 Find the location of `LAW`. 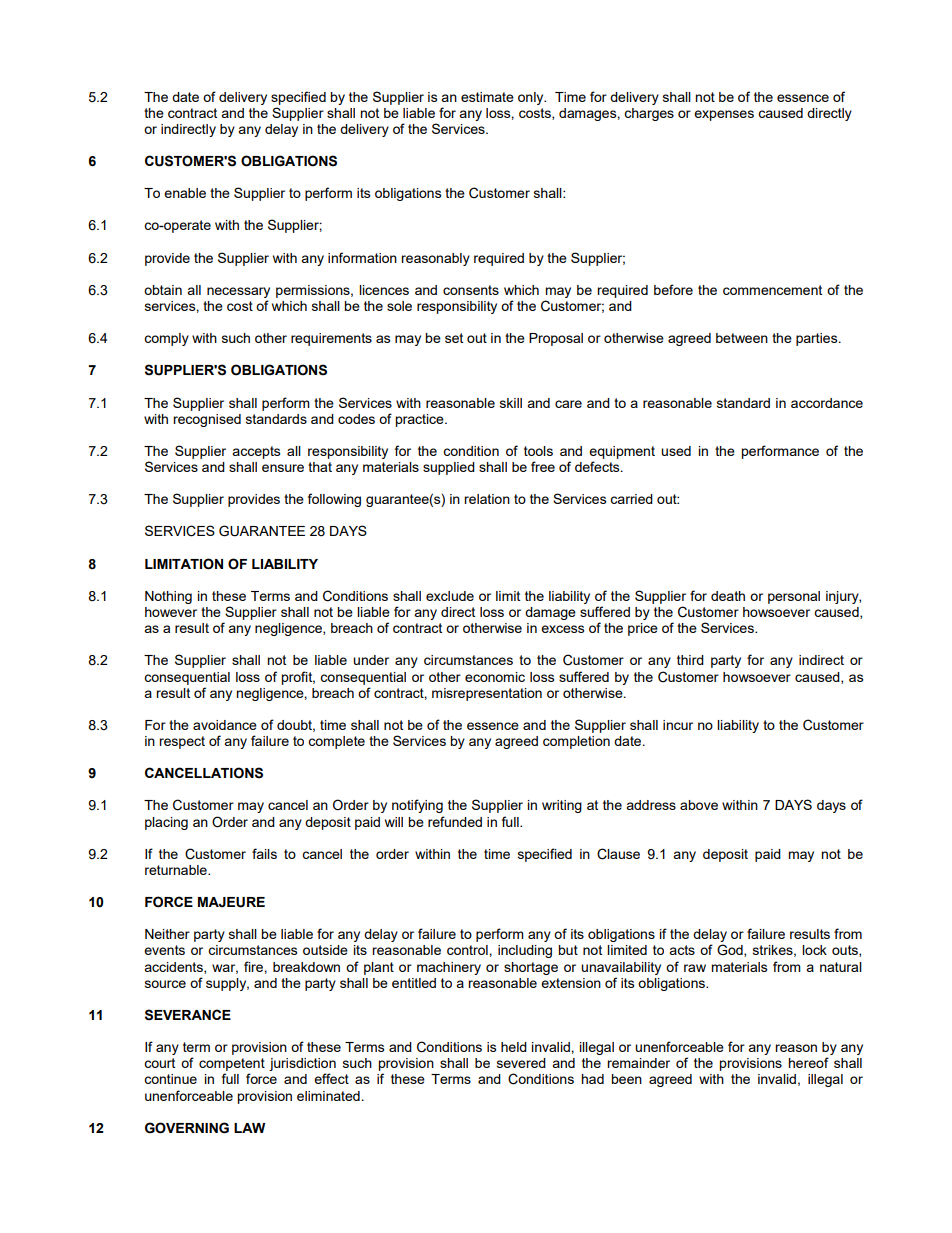

LAW is located at coordinates (249, 1128).
